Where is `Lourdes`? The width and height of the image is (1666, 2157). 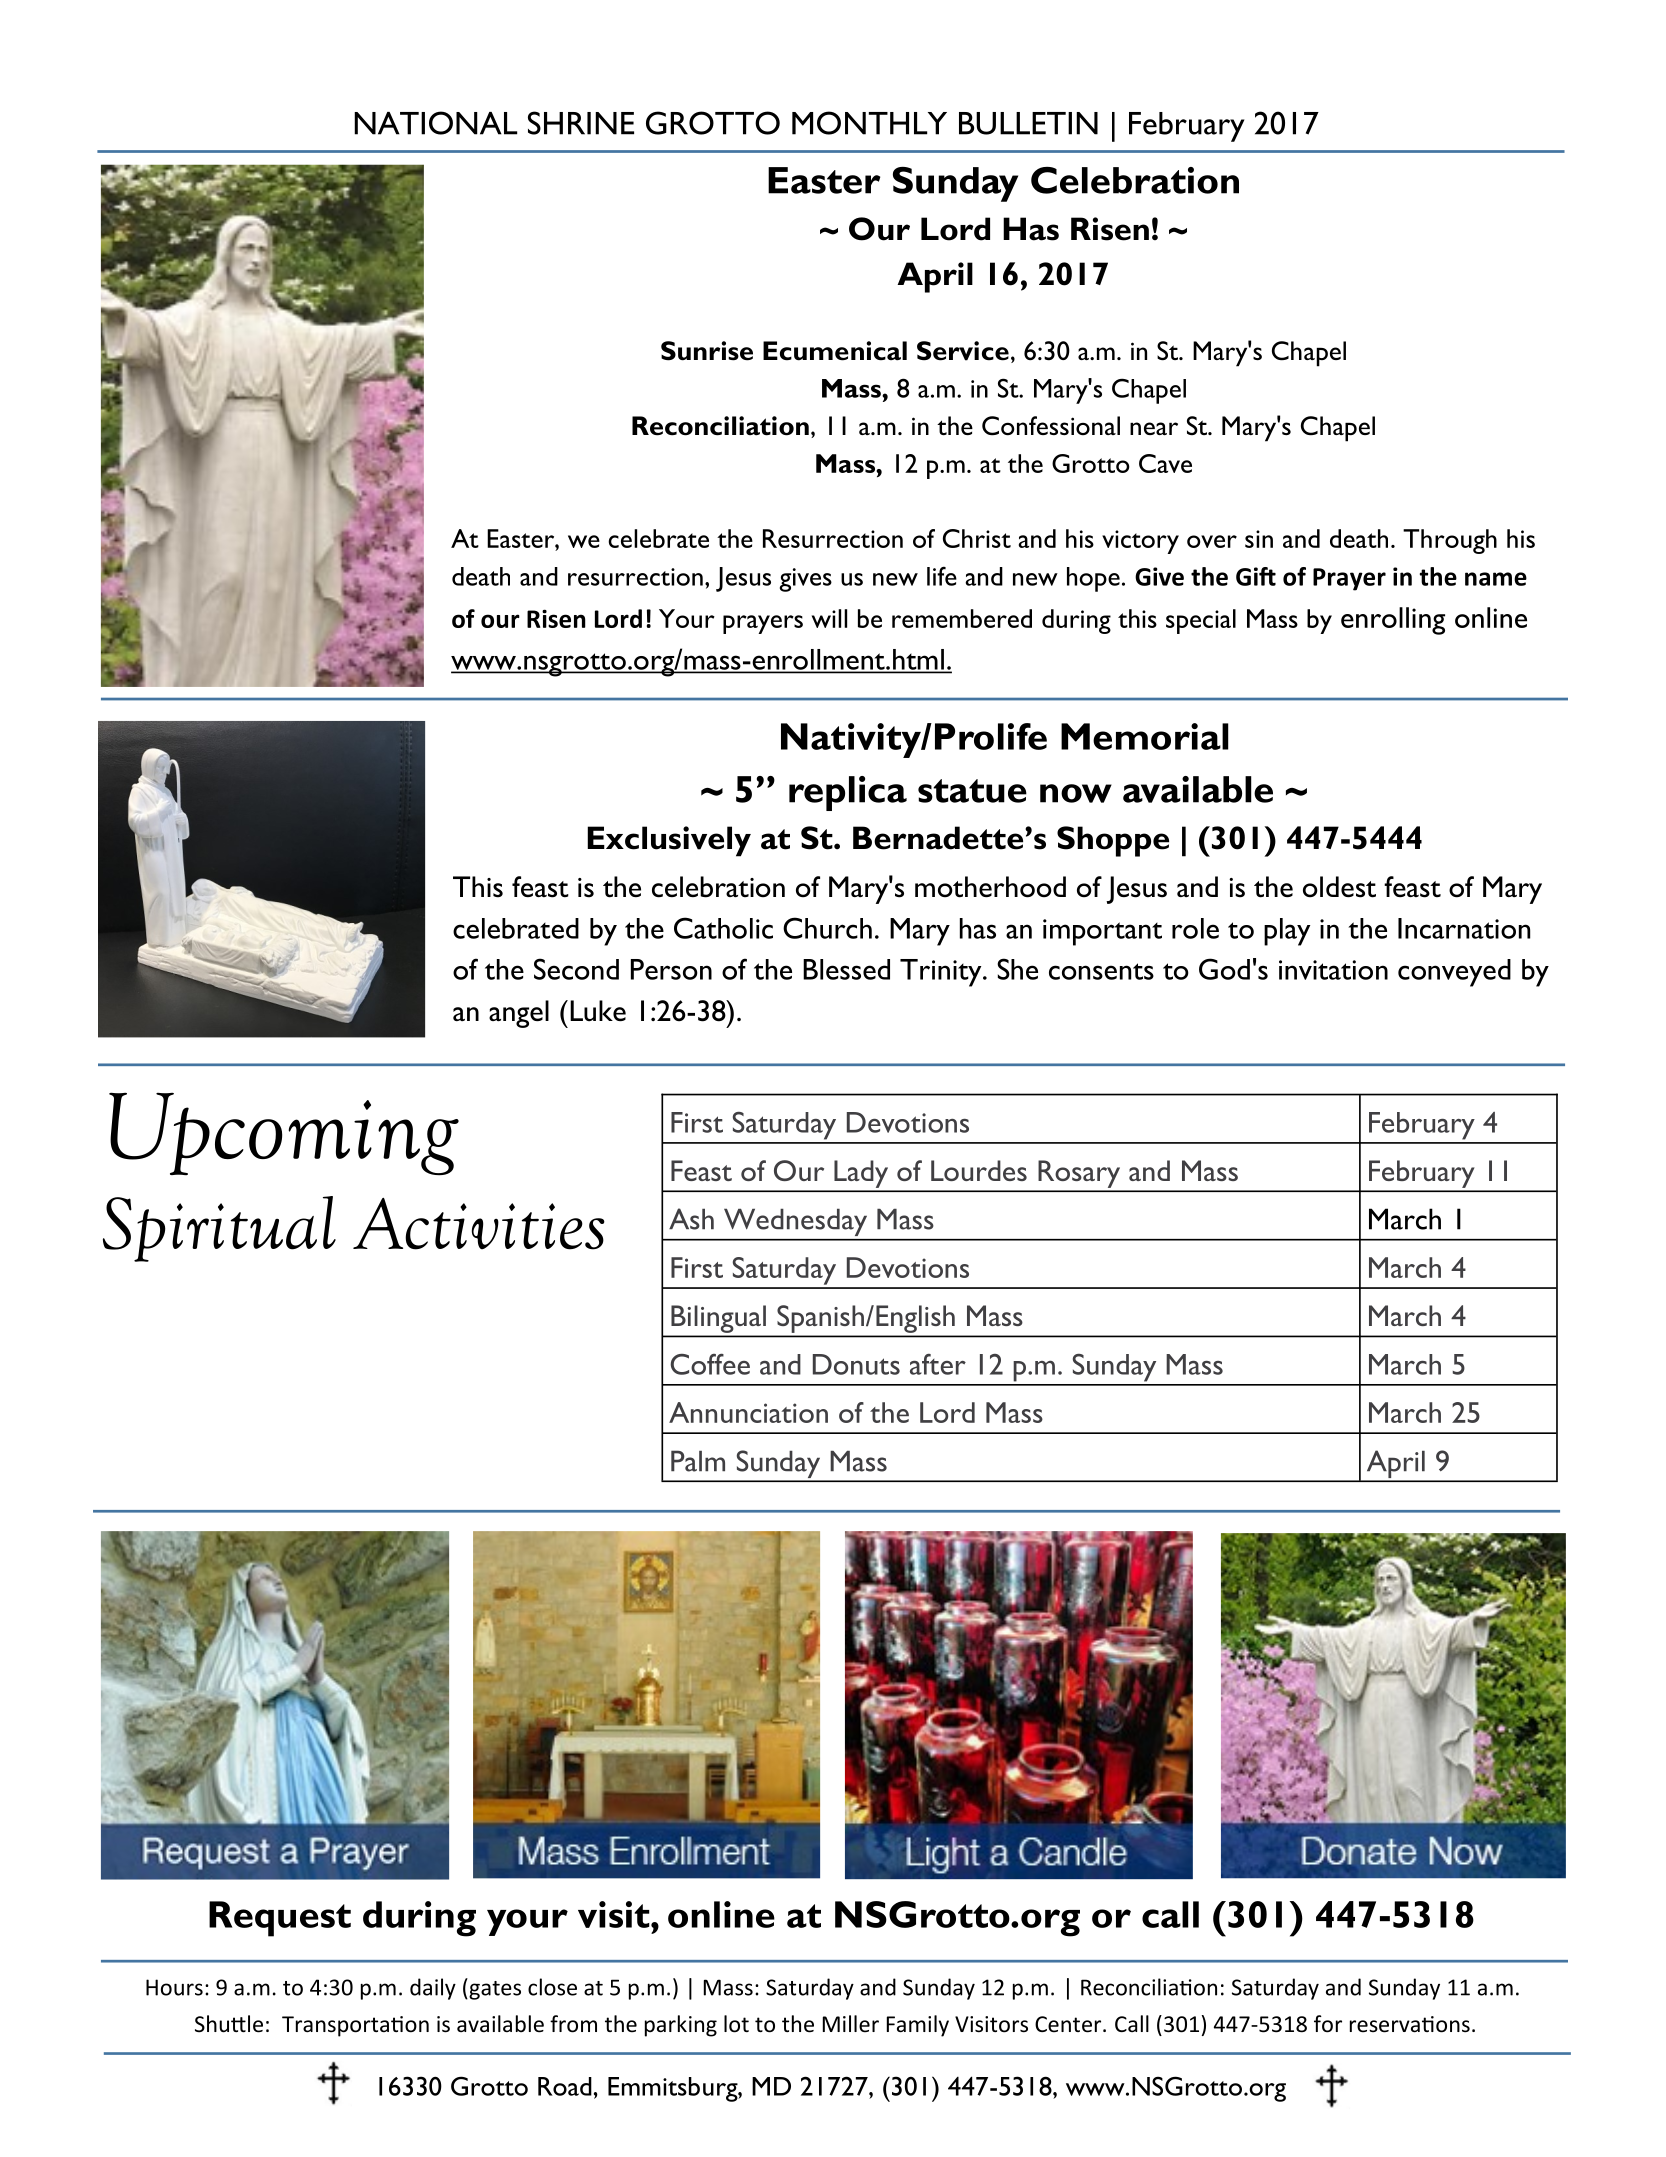 Lourdes is located at coordinates (979, 1170).
